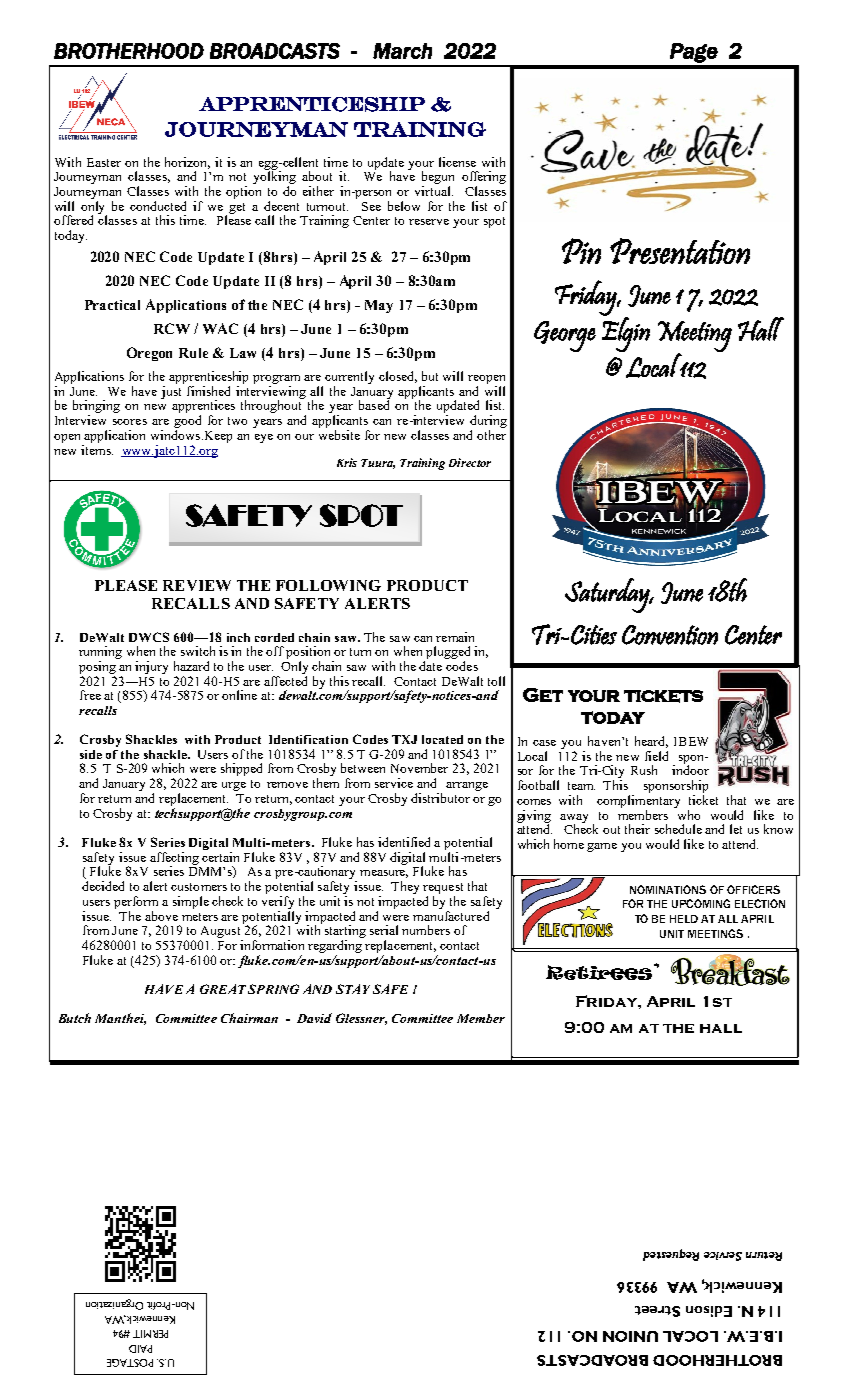  Describe the element at coordinates (626, 333) in the screenshot. I see `Elgin` at that location.
